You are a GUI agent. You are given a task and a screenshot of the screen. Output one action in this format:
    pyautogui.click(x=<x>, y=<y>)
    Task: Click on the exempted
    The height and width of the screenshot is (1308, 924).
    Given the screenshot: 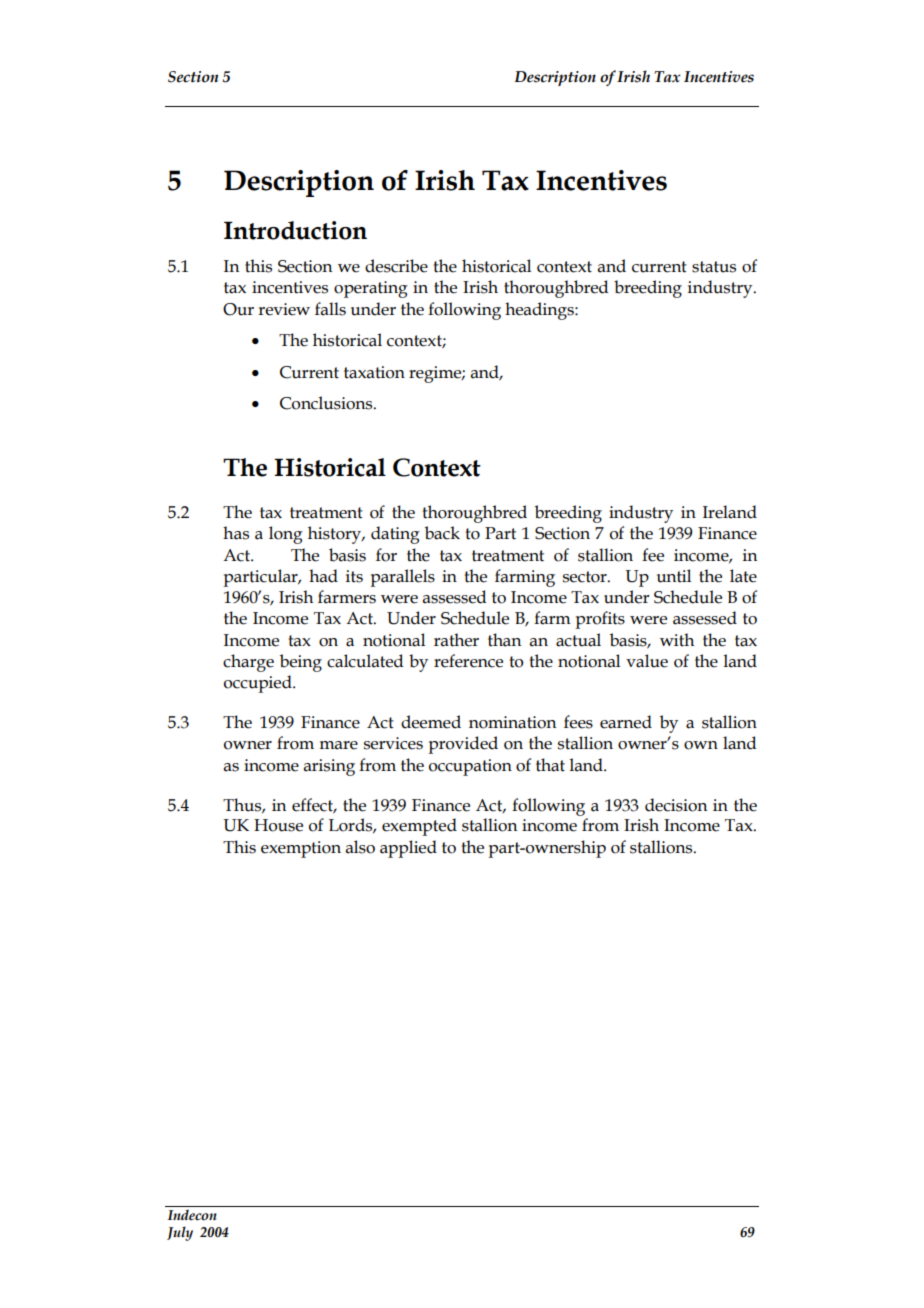 What is the action you would take?
    pyautogui.click(x=419, y=827)
